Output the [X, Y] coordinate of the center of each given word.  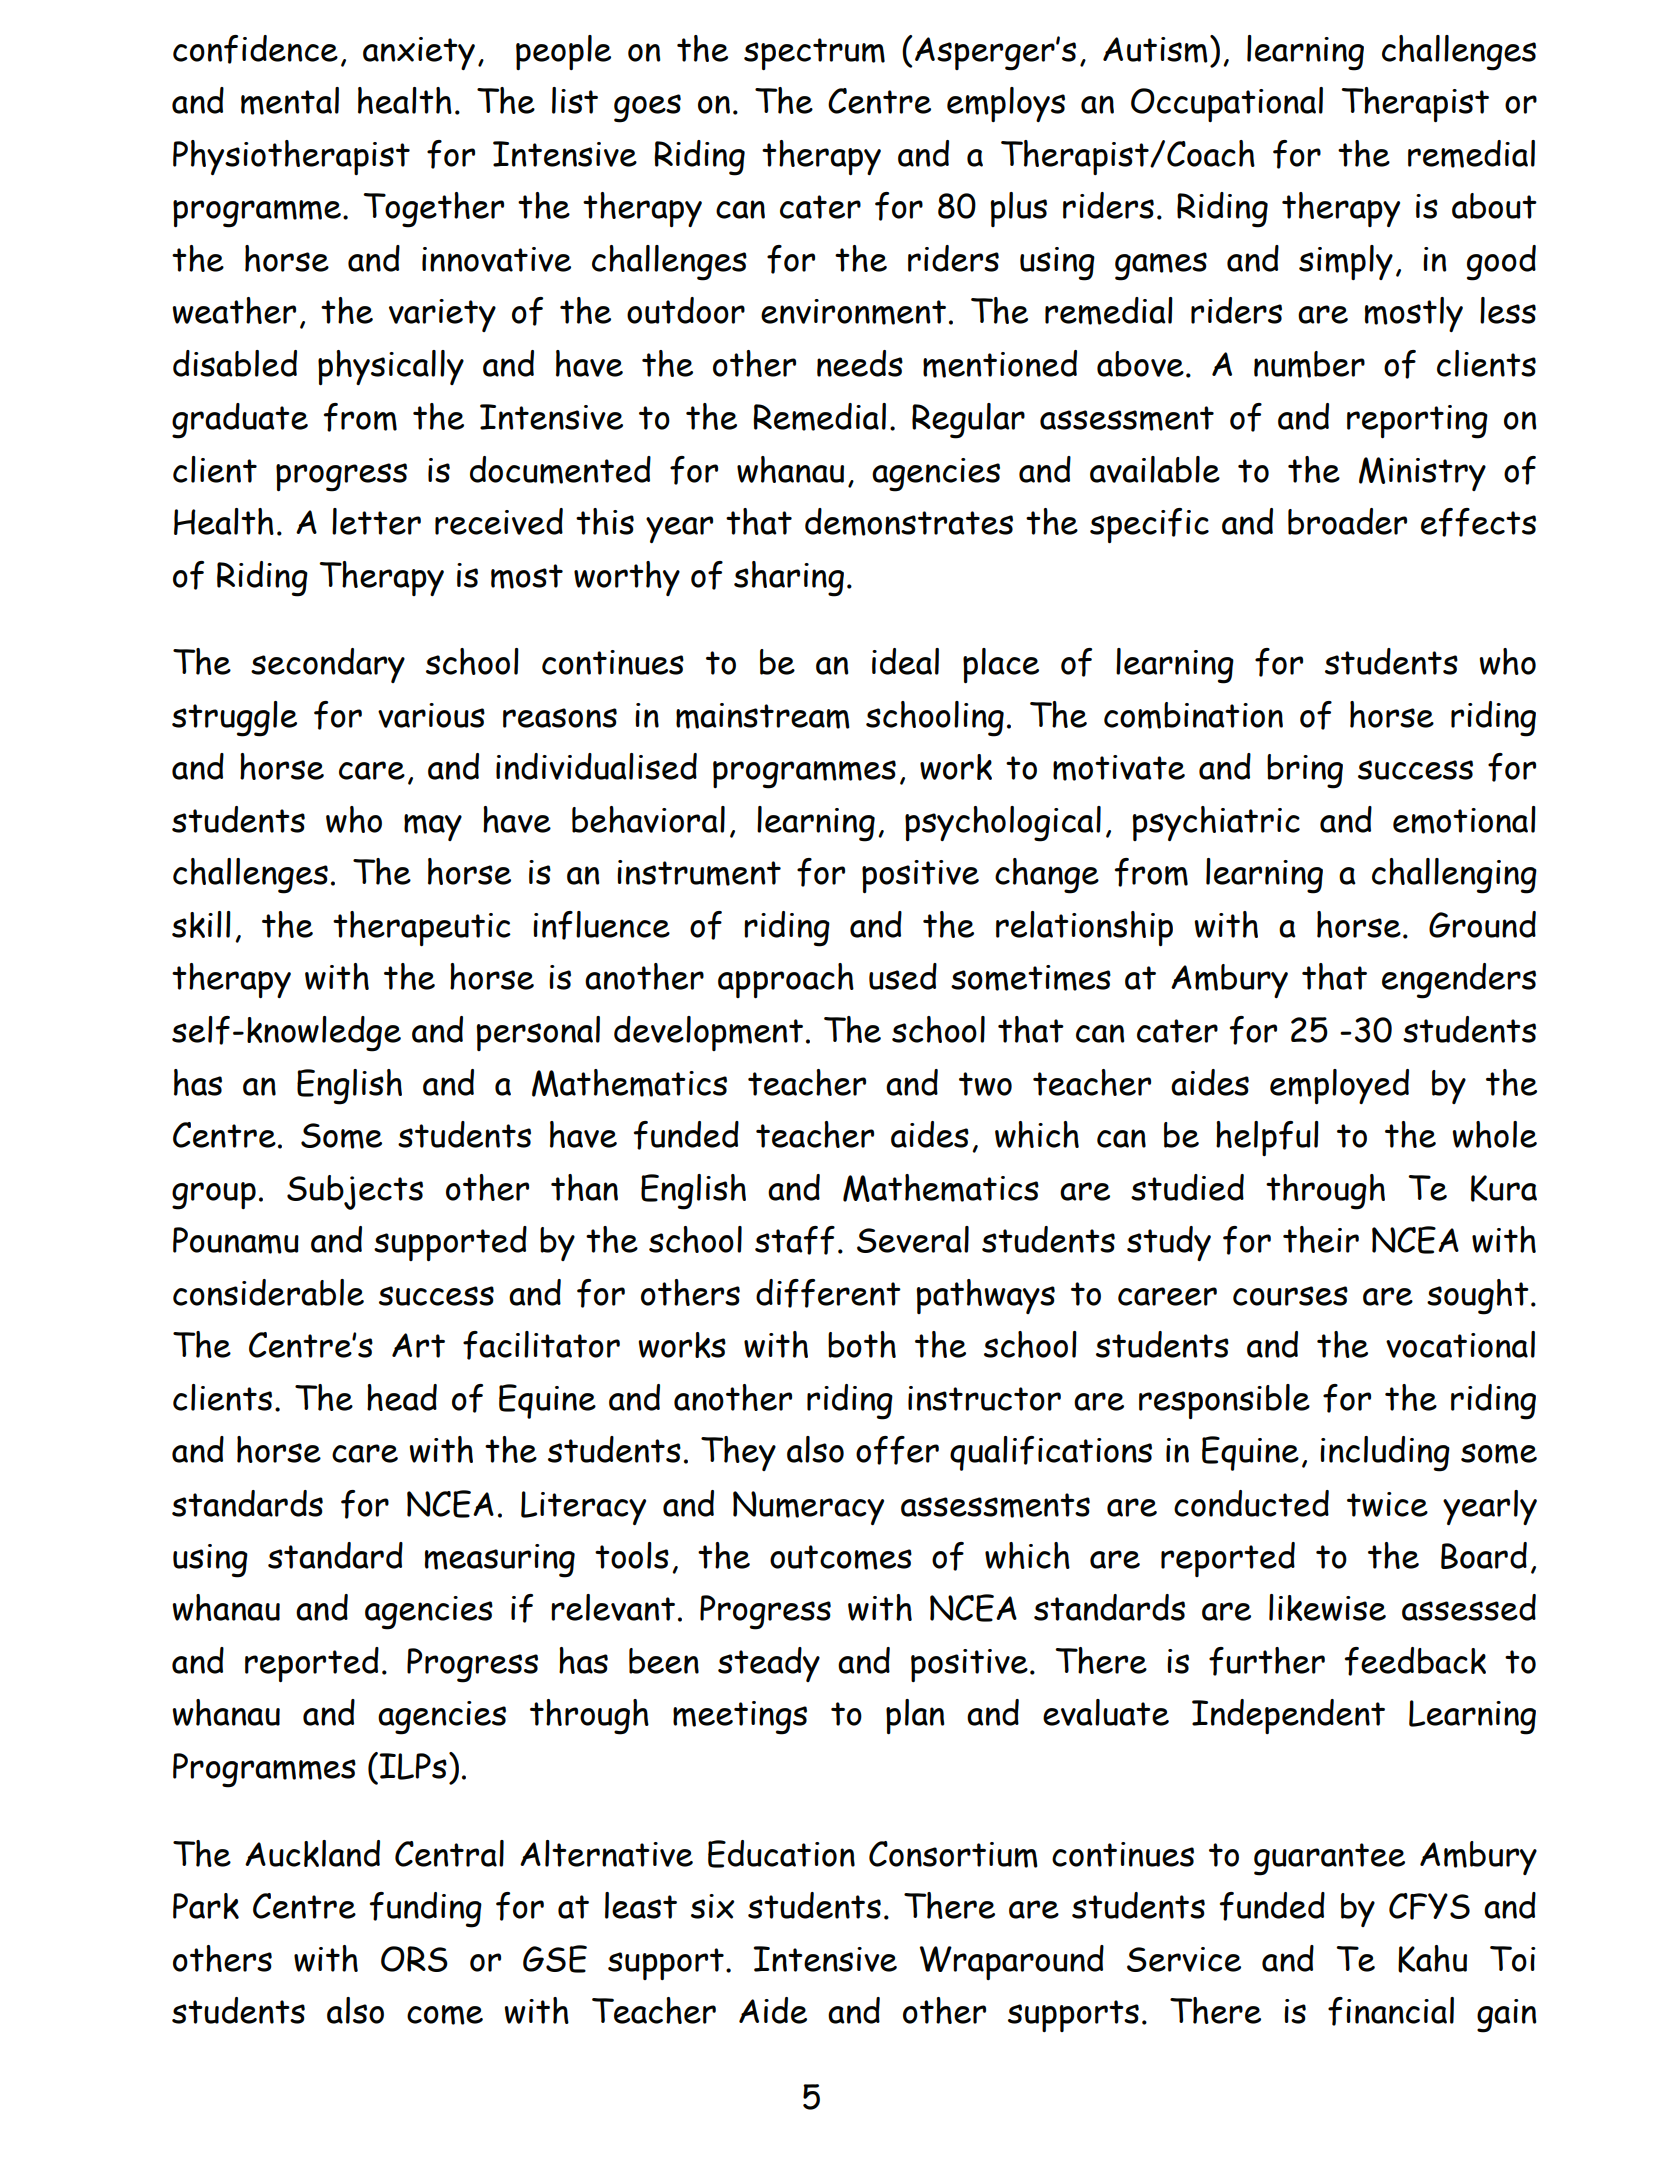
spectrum [814, 54]
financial [1391, 2011]
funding [426, 1910]
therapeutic [422, 928]
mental [290, 101]
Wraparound [1012, 1962]
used [903, 976]
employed [1339, 1086]
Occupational [1227, 104]
